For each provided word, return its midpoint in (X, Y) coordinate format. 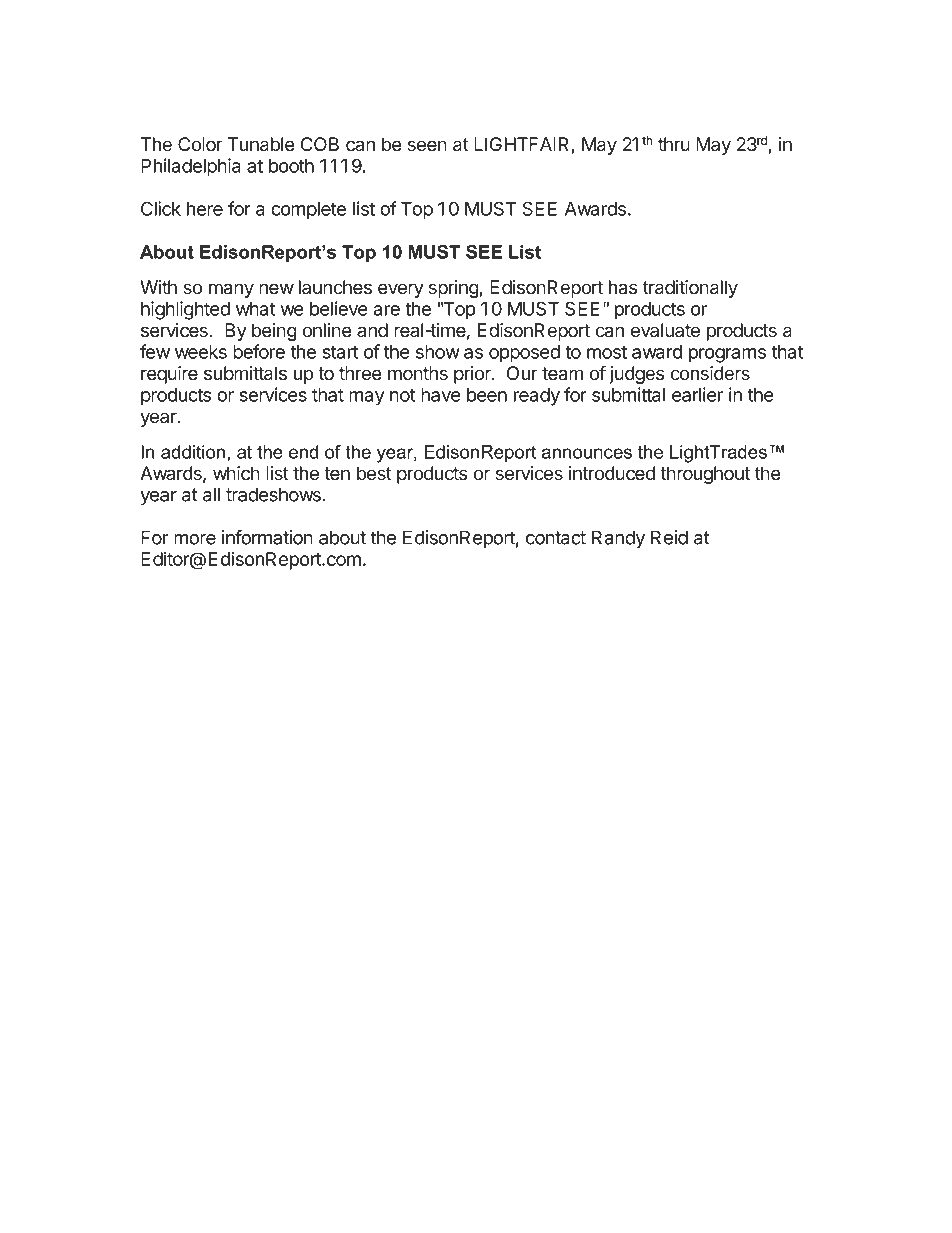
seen (427, 146)
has (623, 287)
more (195, 539)
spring (454, 289)
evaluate (665, 330)
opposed (524, 354)
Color (200, 144)
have (441, 395)
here (205, 209)
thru (674, 144)
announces (587, 453)
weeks (201, 352)
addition (193, 452)
